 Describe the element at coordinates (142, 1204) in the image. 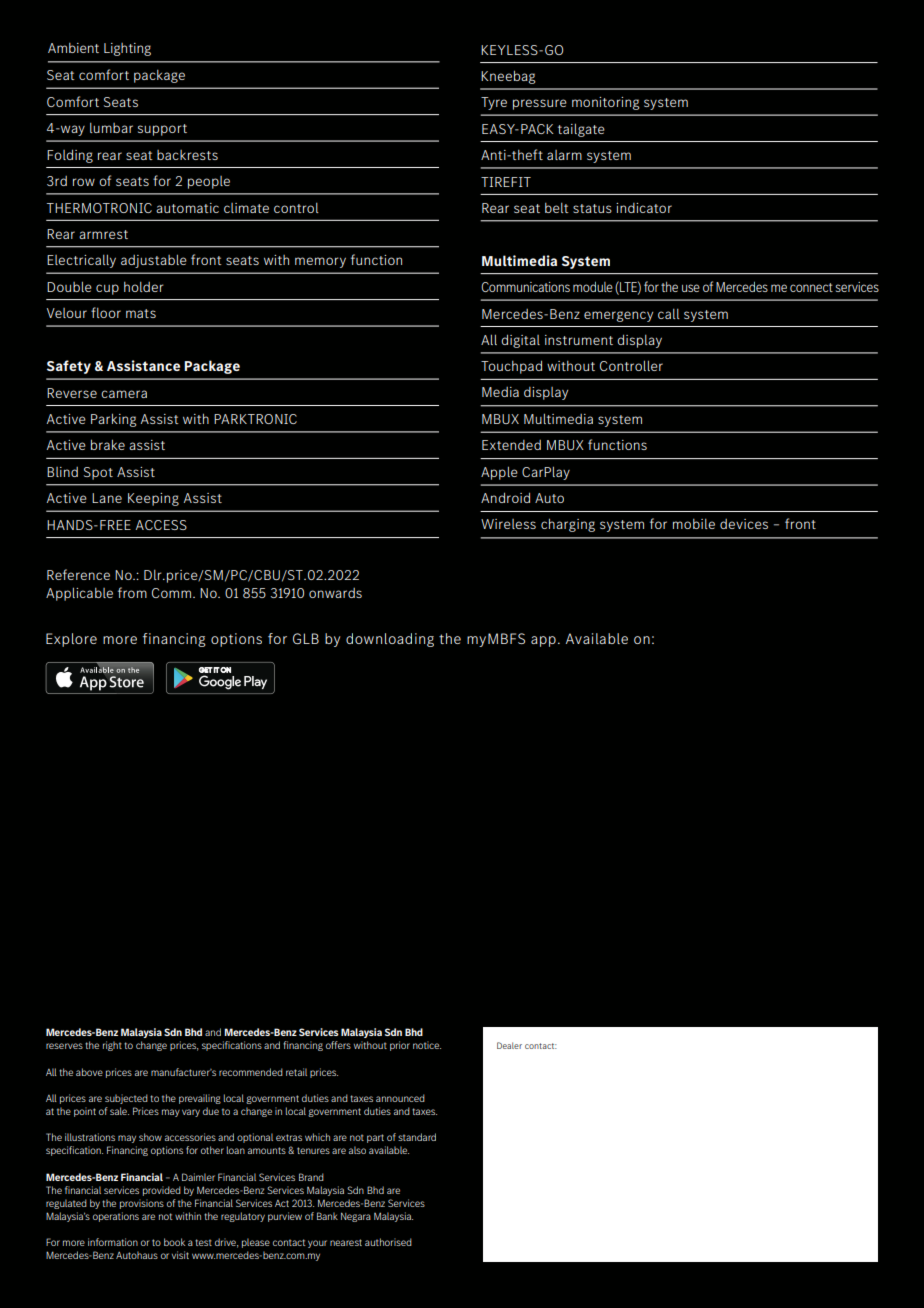

I see `provisions` at that location.
